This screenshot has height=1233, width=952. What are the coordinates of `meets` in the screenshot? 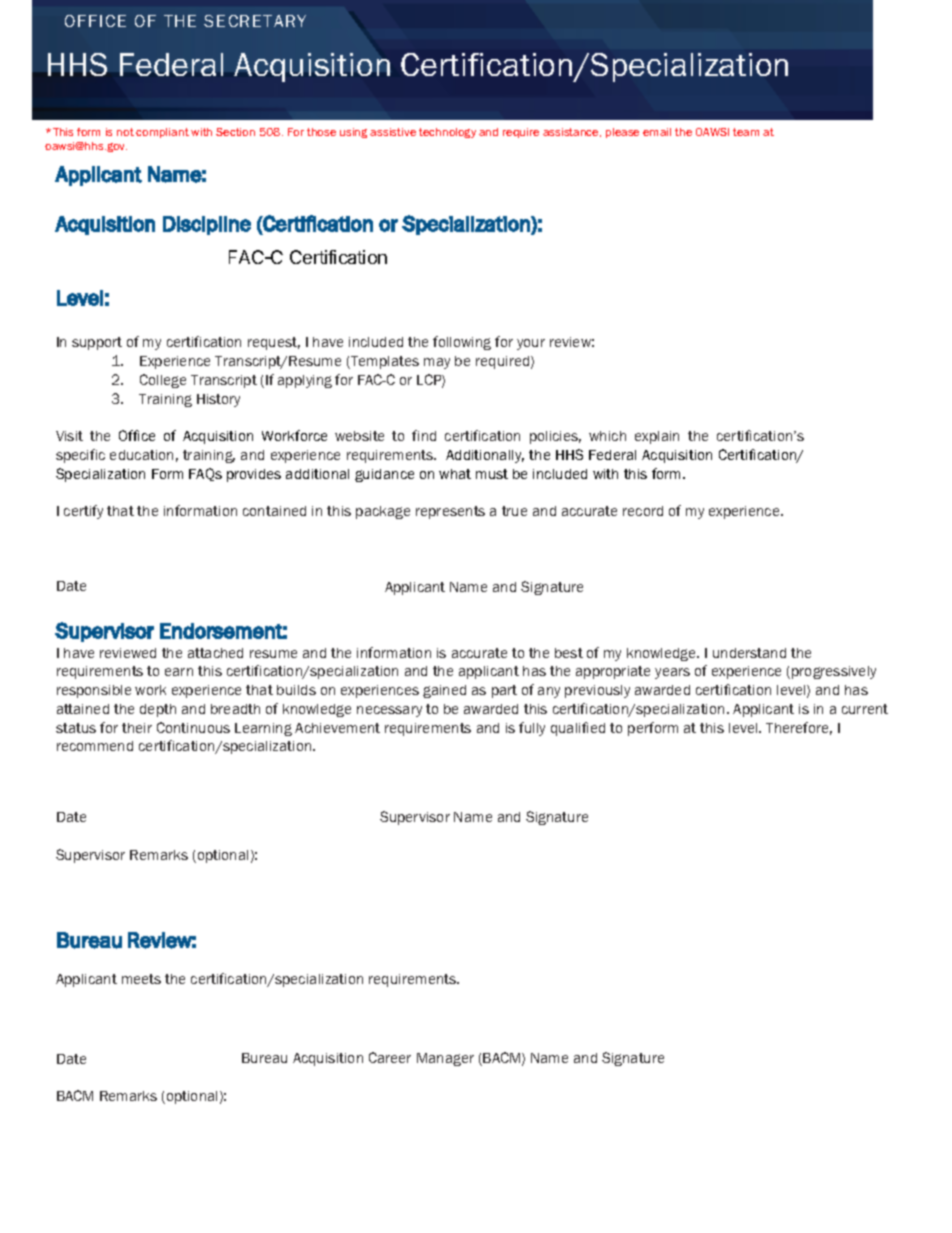 It's located at (141, 979).
